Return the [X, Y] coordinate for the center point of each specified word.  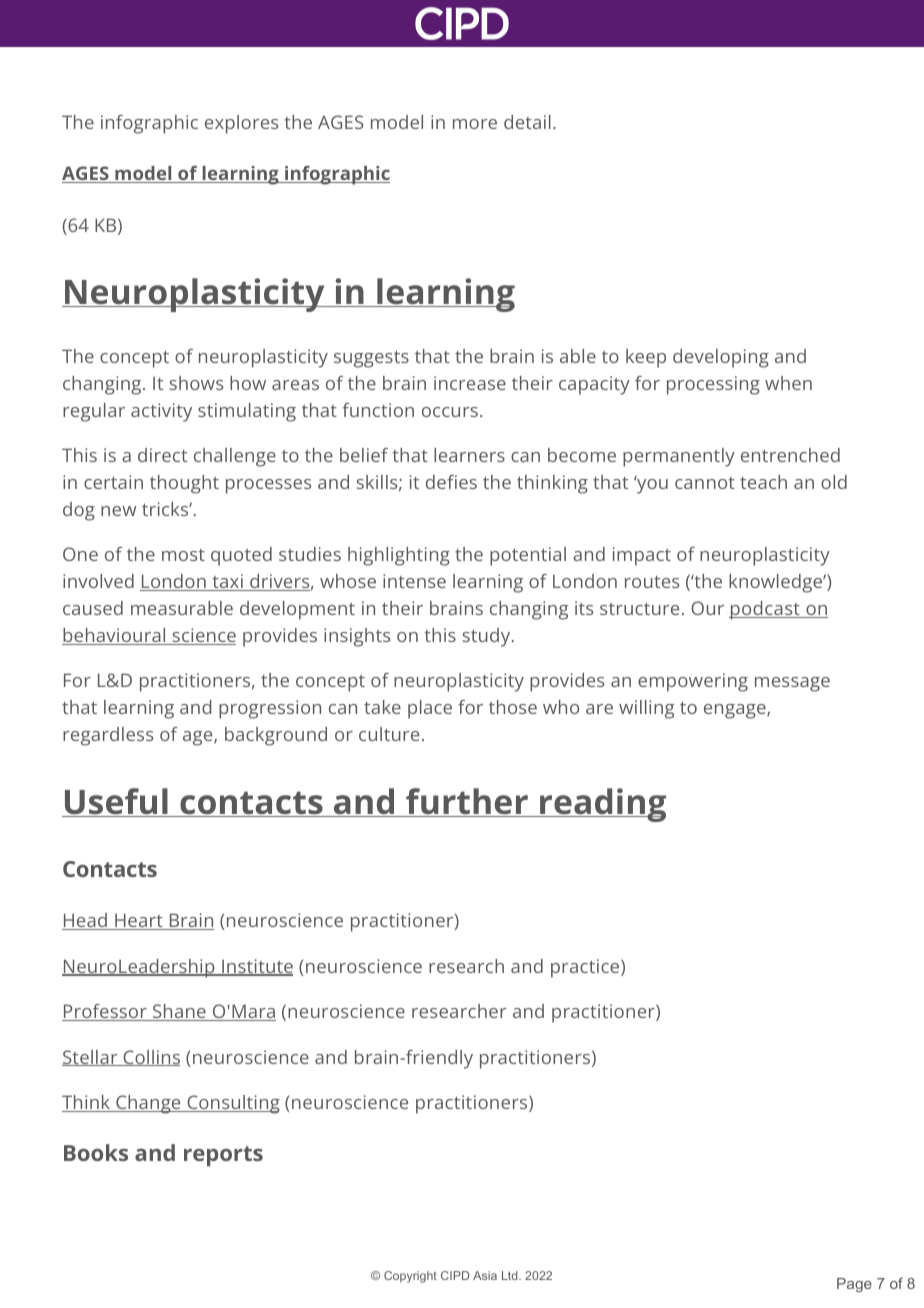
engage [736, 711]
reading [602, 805]
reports [223, 1156]
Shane [179, 1012]
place [430, 709]
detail [527, 122]
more [475, 124]
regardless [108, 736]
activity [161, 412]
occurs [450, 412]
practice [586, 968]
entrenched [790, 455]
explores [241, 124]
